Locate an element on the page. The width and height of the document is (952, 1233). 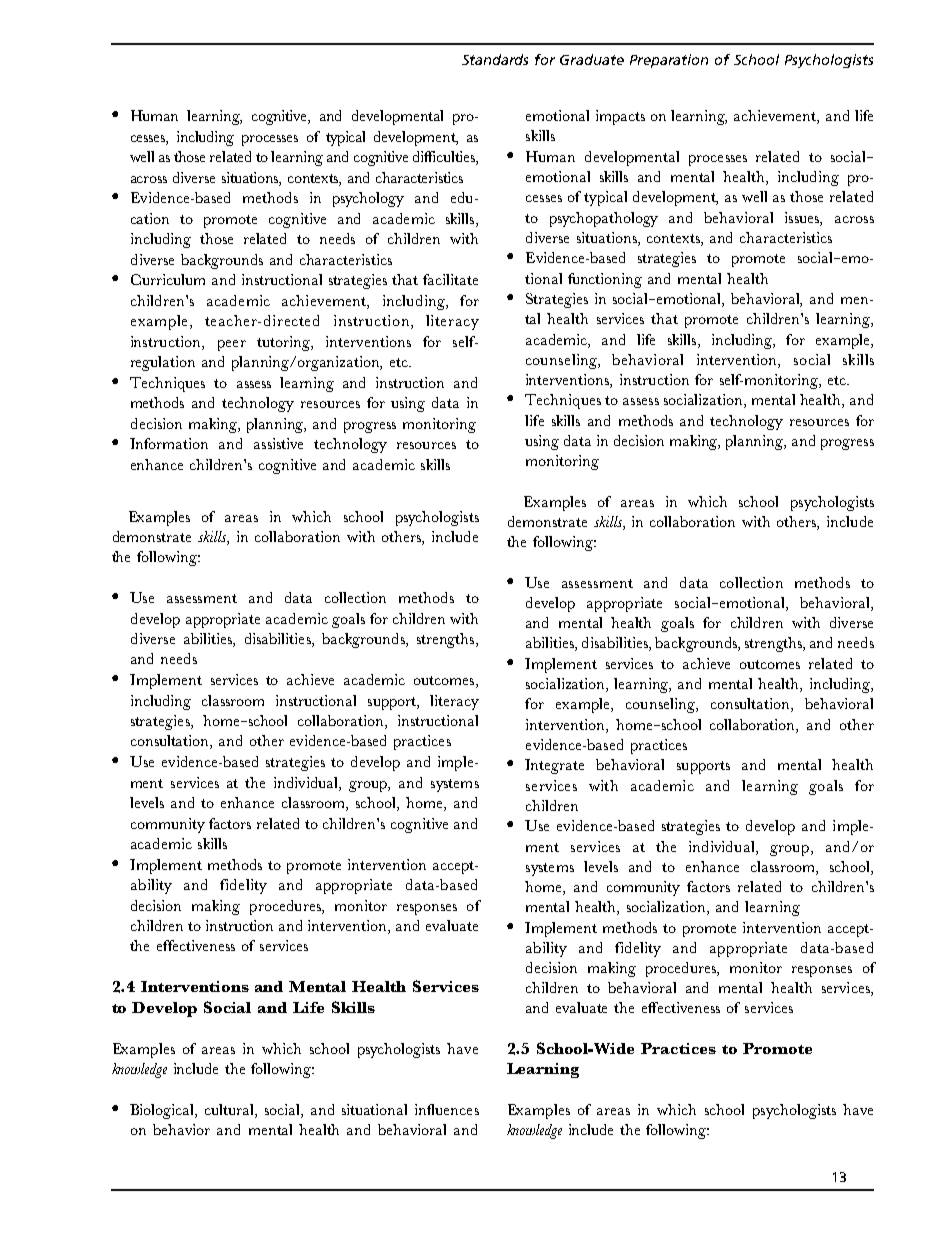
psychopathology is located at coordinates (604, 219).
